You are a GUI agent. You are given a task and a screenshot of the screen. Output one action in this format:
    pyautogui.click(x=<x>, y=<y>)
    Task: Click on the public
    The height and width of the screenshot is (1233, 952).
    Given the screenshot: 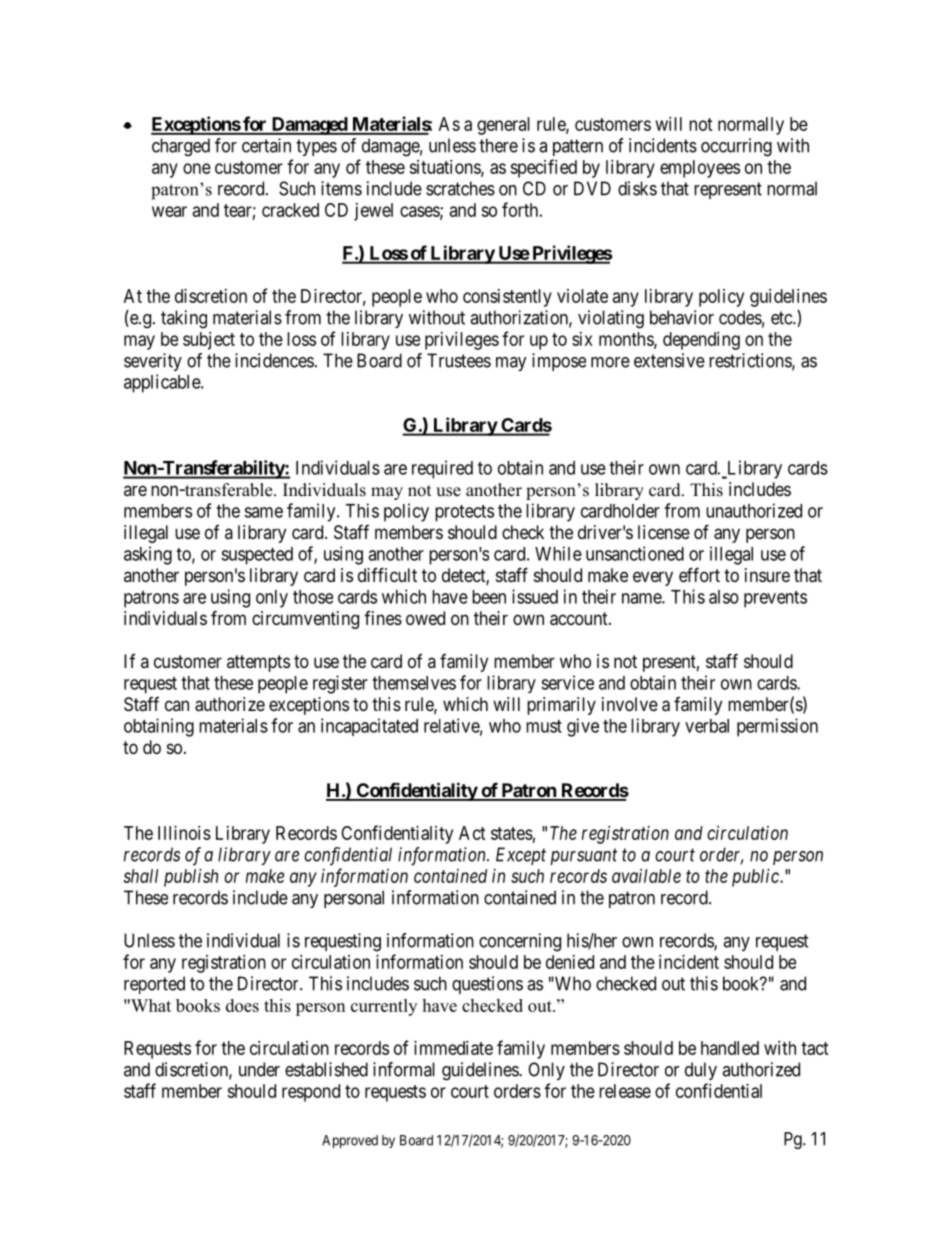 What is the action you would take?
    pyautogui.click(x=756, y=878)
